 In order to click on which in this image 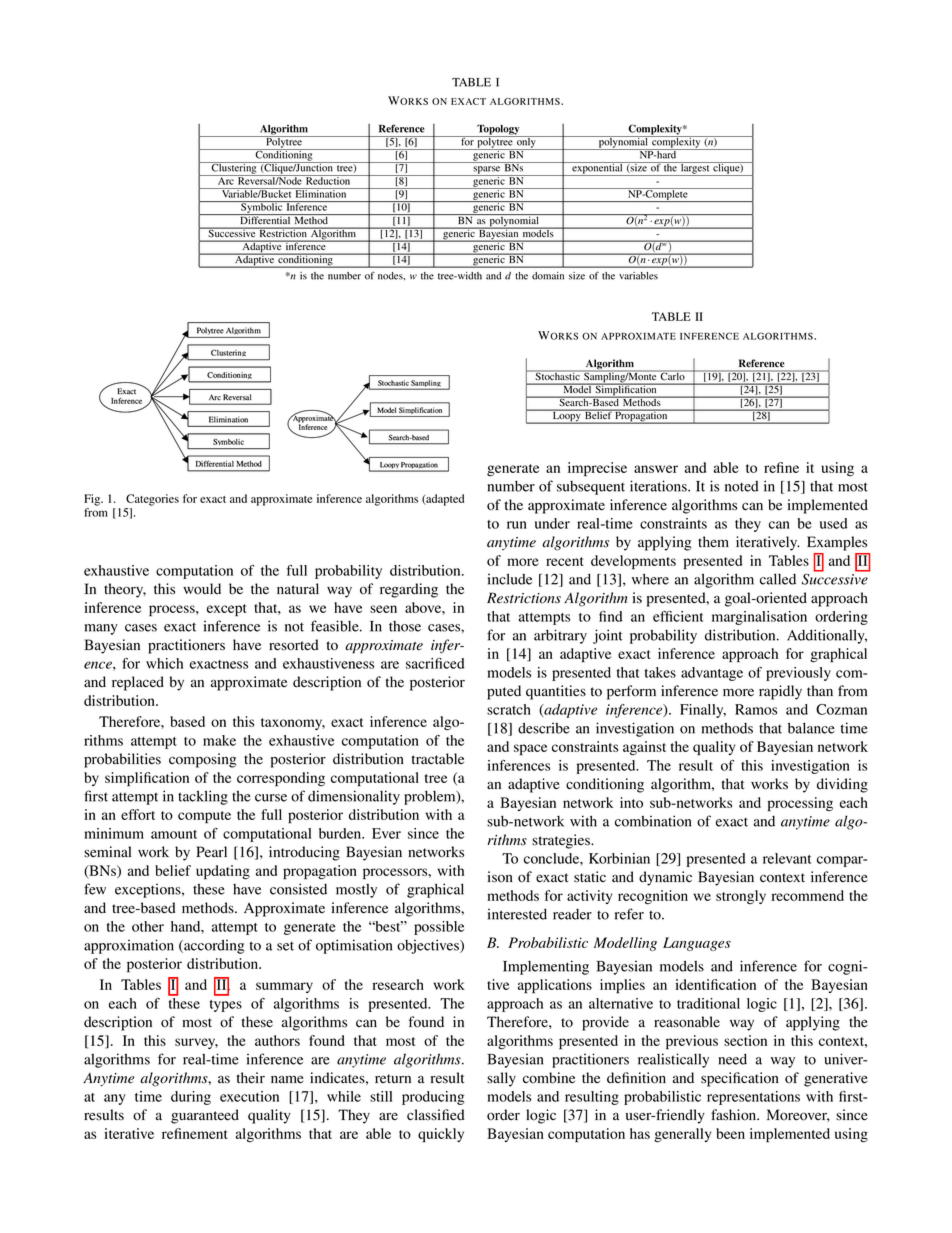, I will do `click(164, 663)`.
